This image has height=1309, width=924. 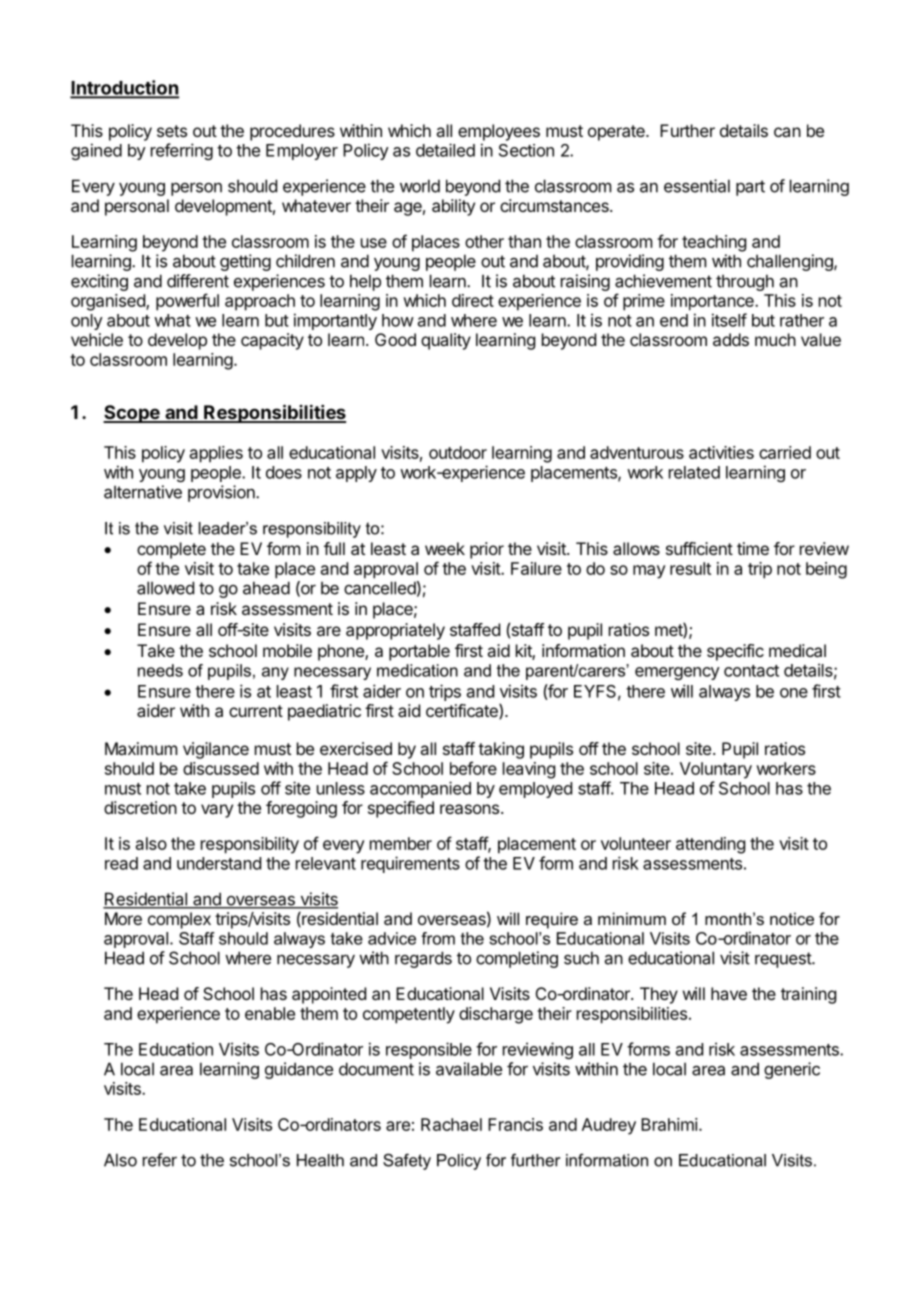 What do you see at coordinates (419, 652) in the image?
I see `portable` at bounding box center [419, 652].
